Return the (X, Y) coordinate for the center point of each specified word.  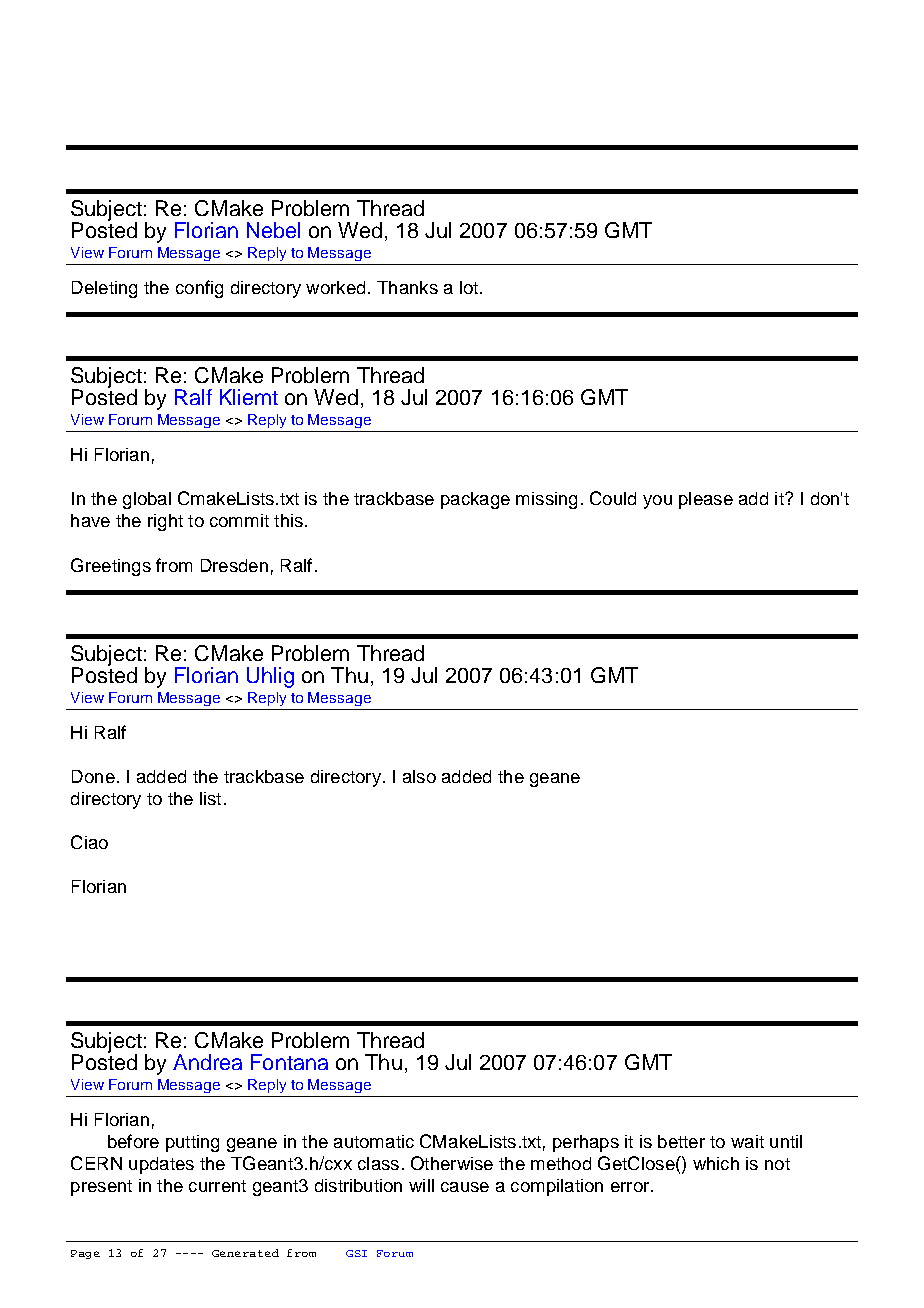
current (217, 1186)
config (199, 289)
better (681, 1141)
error (631, 1187)
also (419, 776)
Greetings (111, 567)
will (421, 1185)
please (706, 500)
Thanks (407, 287)
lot (469, 287)
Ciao (89, 842)
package (475, 500)
